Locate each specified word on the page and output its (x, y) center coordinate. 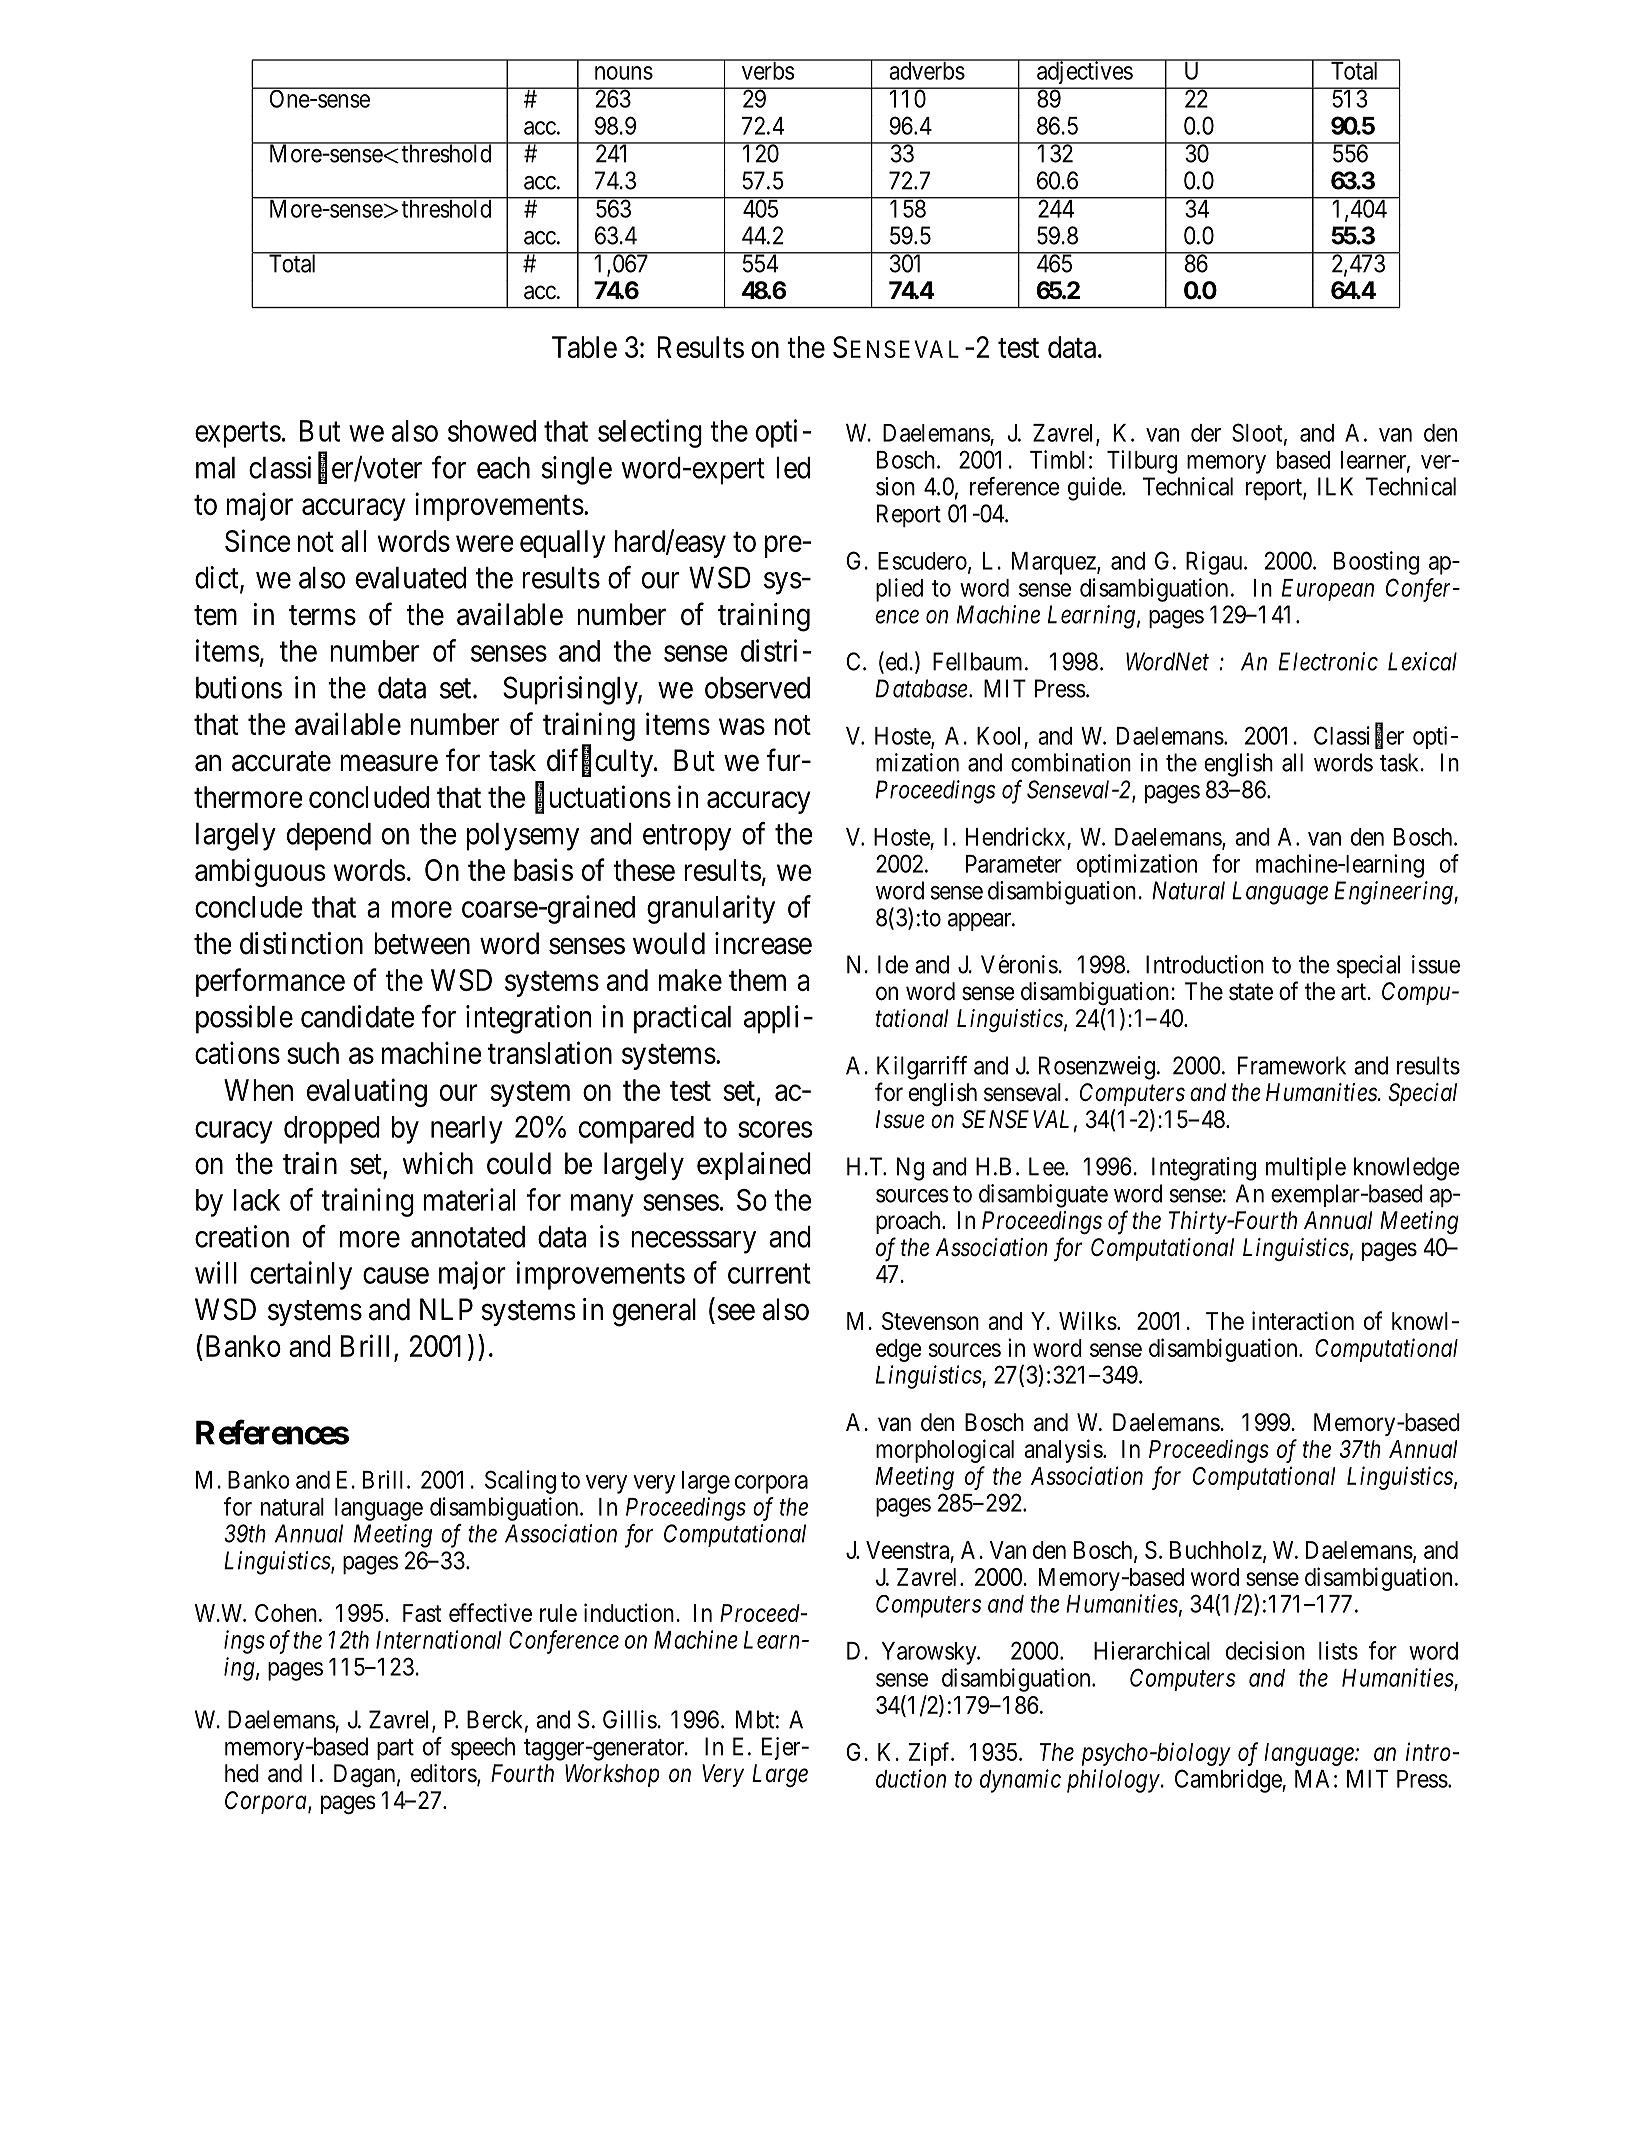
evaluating (367, 1092)
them (757, 980)
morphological (945, 1451)
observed (757, 688)
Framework (1292, 1065)
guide (1095, 489)
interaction (1303, 1320)
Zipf (931, 1754)
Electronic (1328, 661)
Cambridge (1229, 1781)
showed (492, 431)
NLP (446, 1309)
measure (389, 763)
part (395, 1749)
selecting (650, 433)
